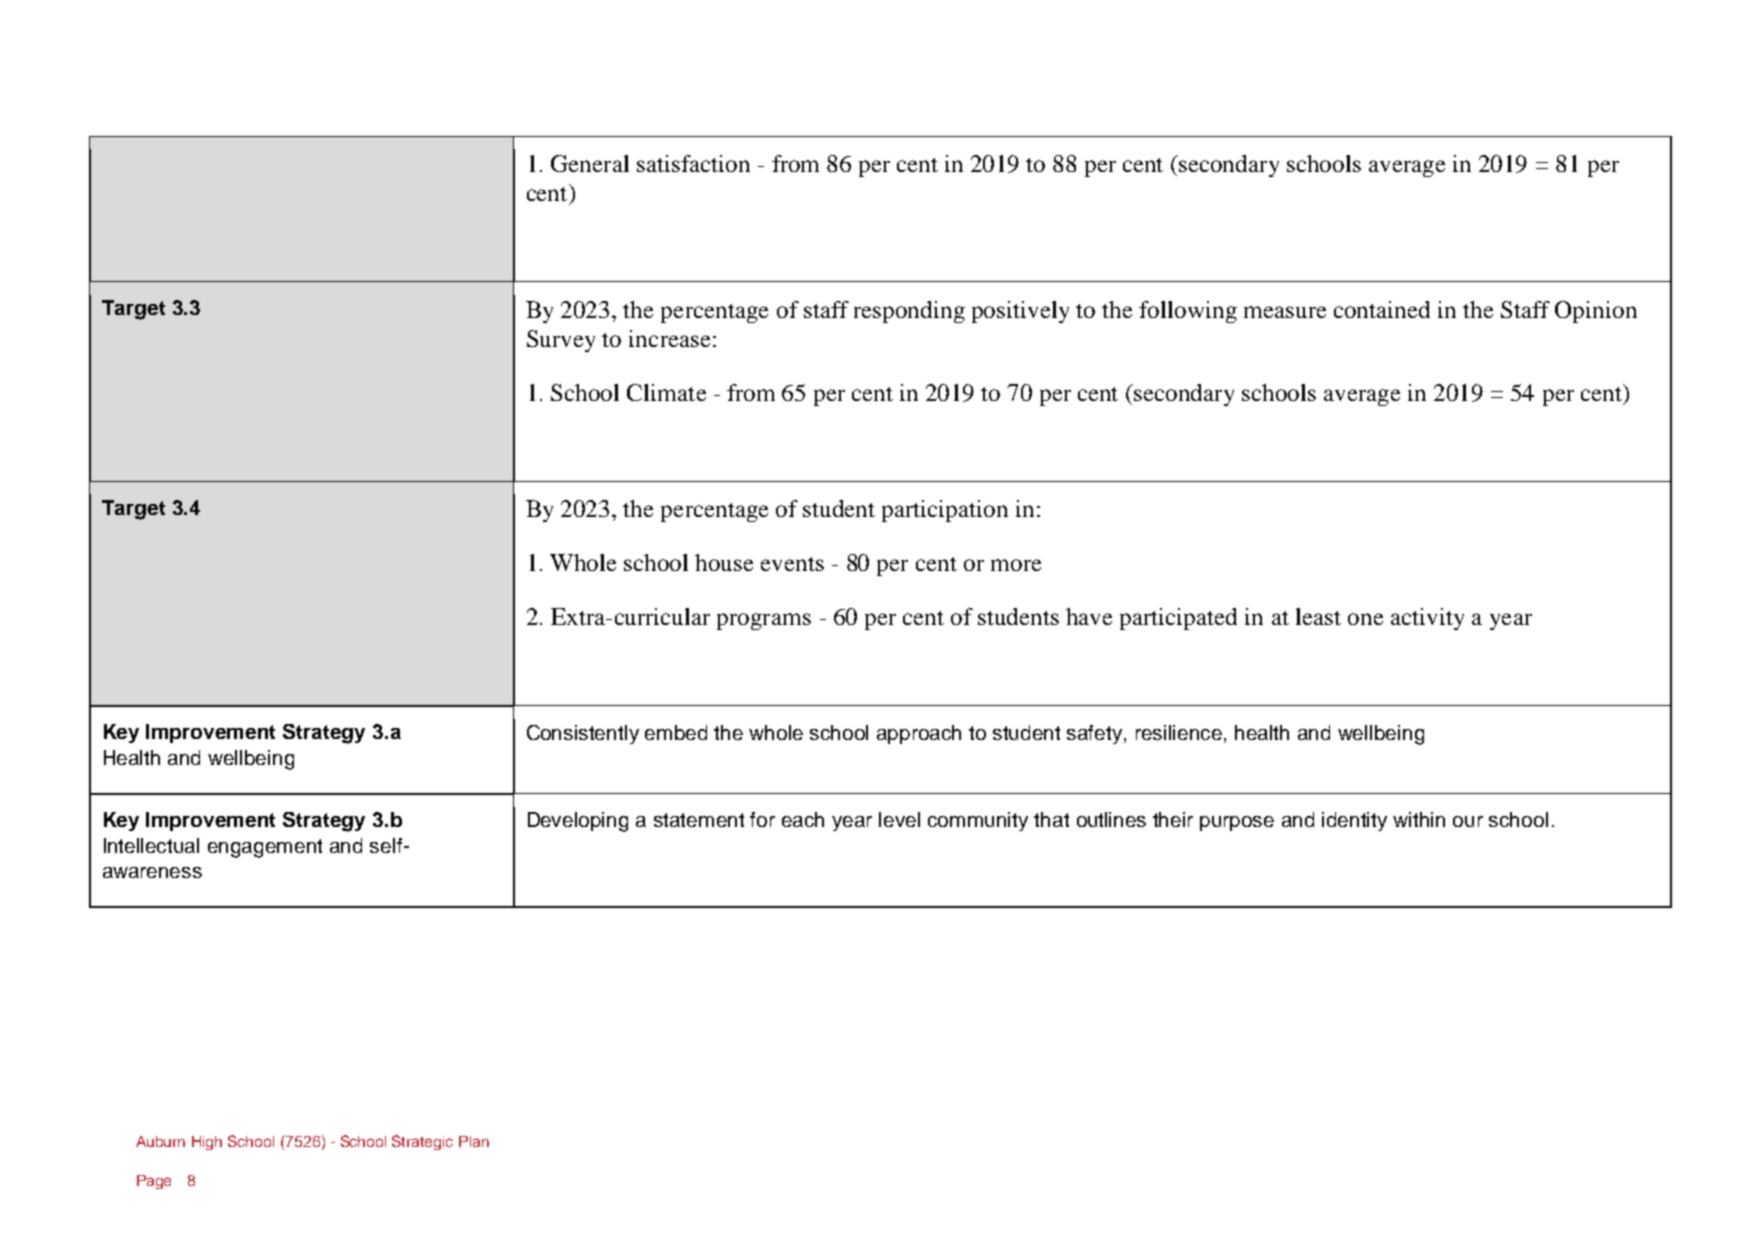 The width and height of the screenshot is (1761, 1245). What do you see at coordinates (724, 562) in the screenshot?
I see `house` at bounding box center [724, 562].
